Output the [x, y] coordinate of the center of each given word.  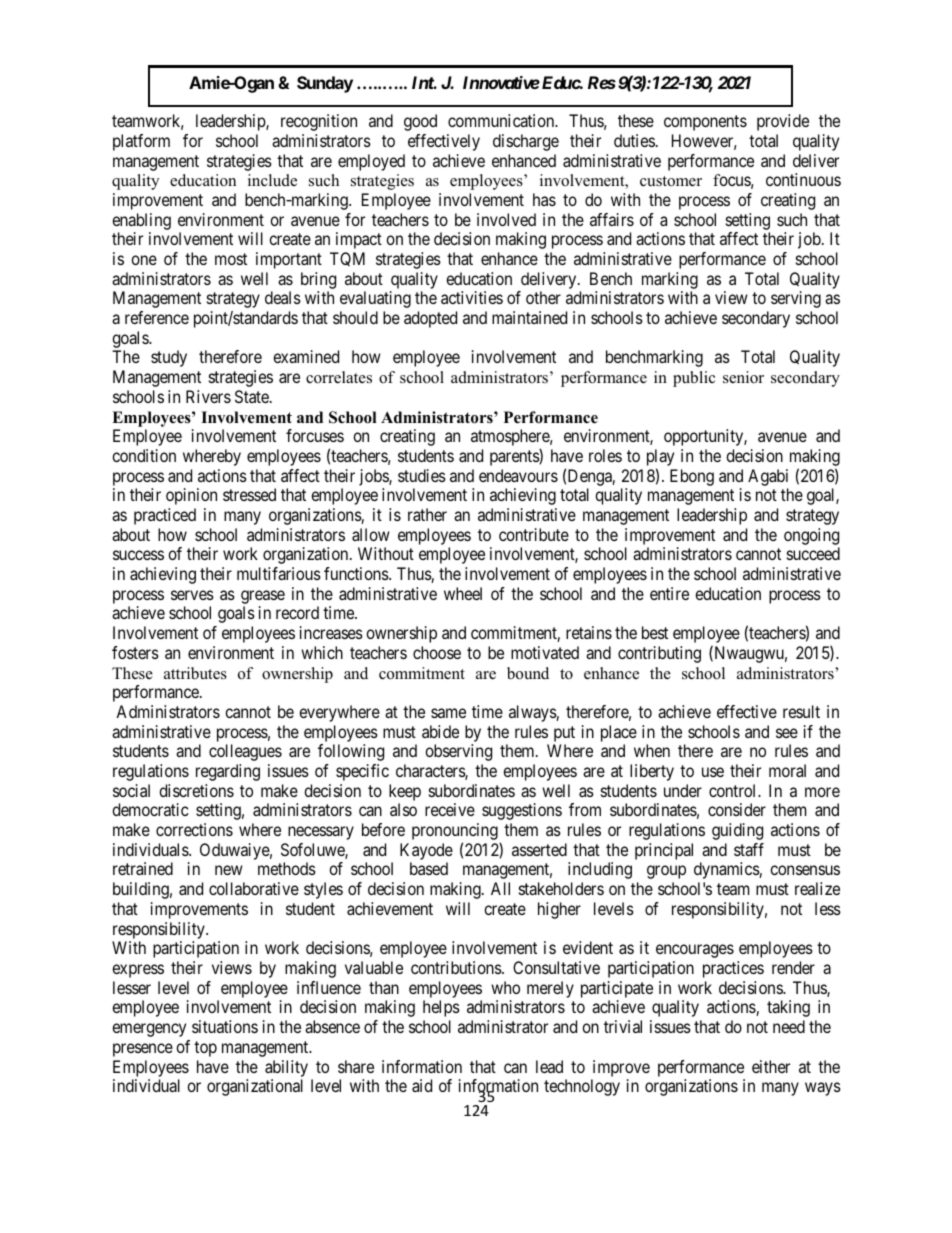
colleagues [245, 752]
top [205, 1049]
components [705, 123]
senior [743, 377]
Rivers [208, 396]
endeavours [518, 475]
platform [141, 142]
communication [502, 120]
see [787, 733]
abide [440, 731]
